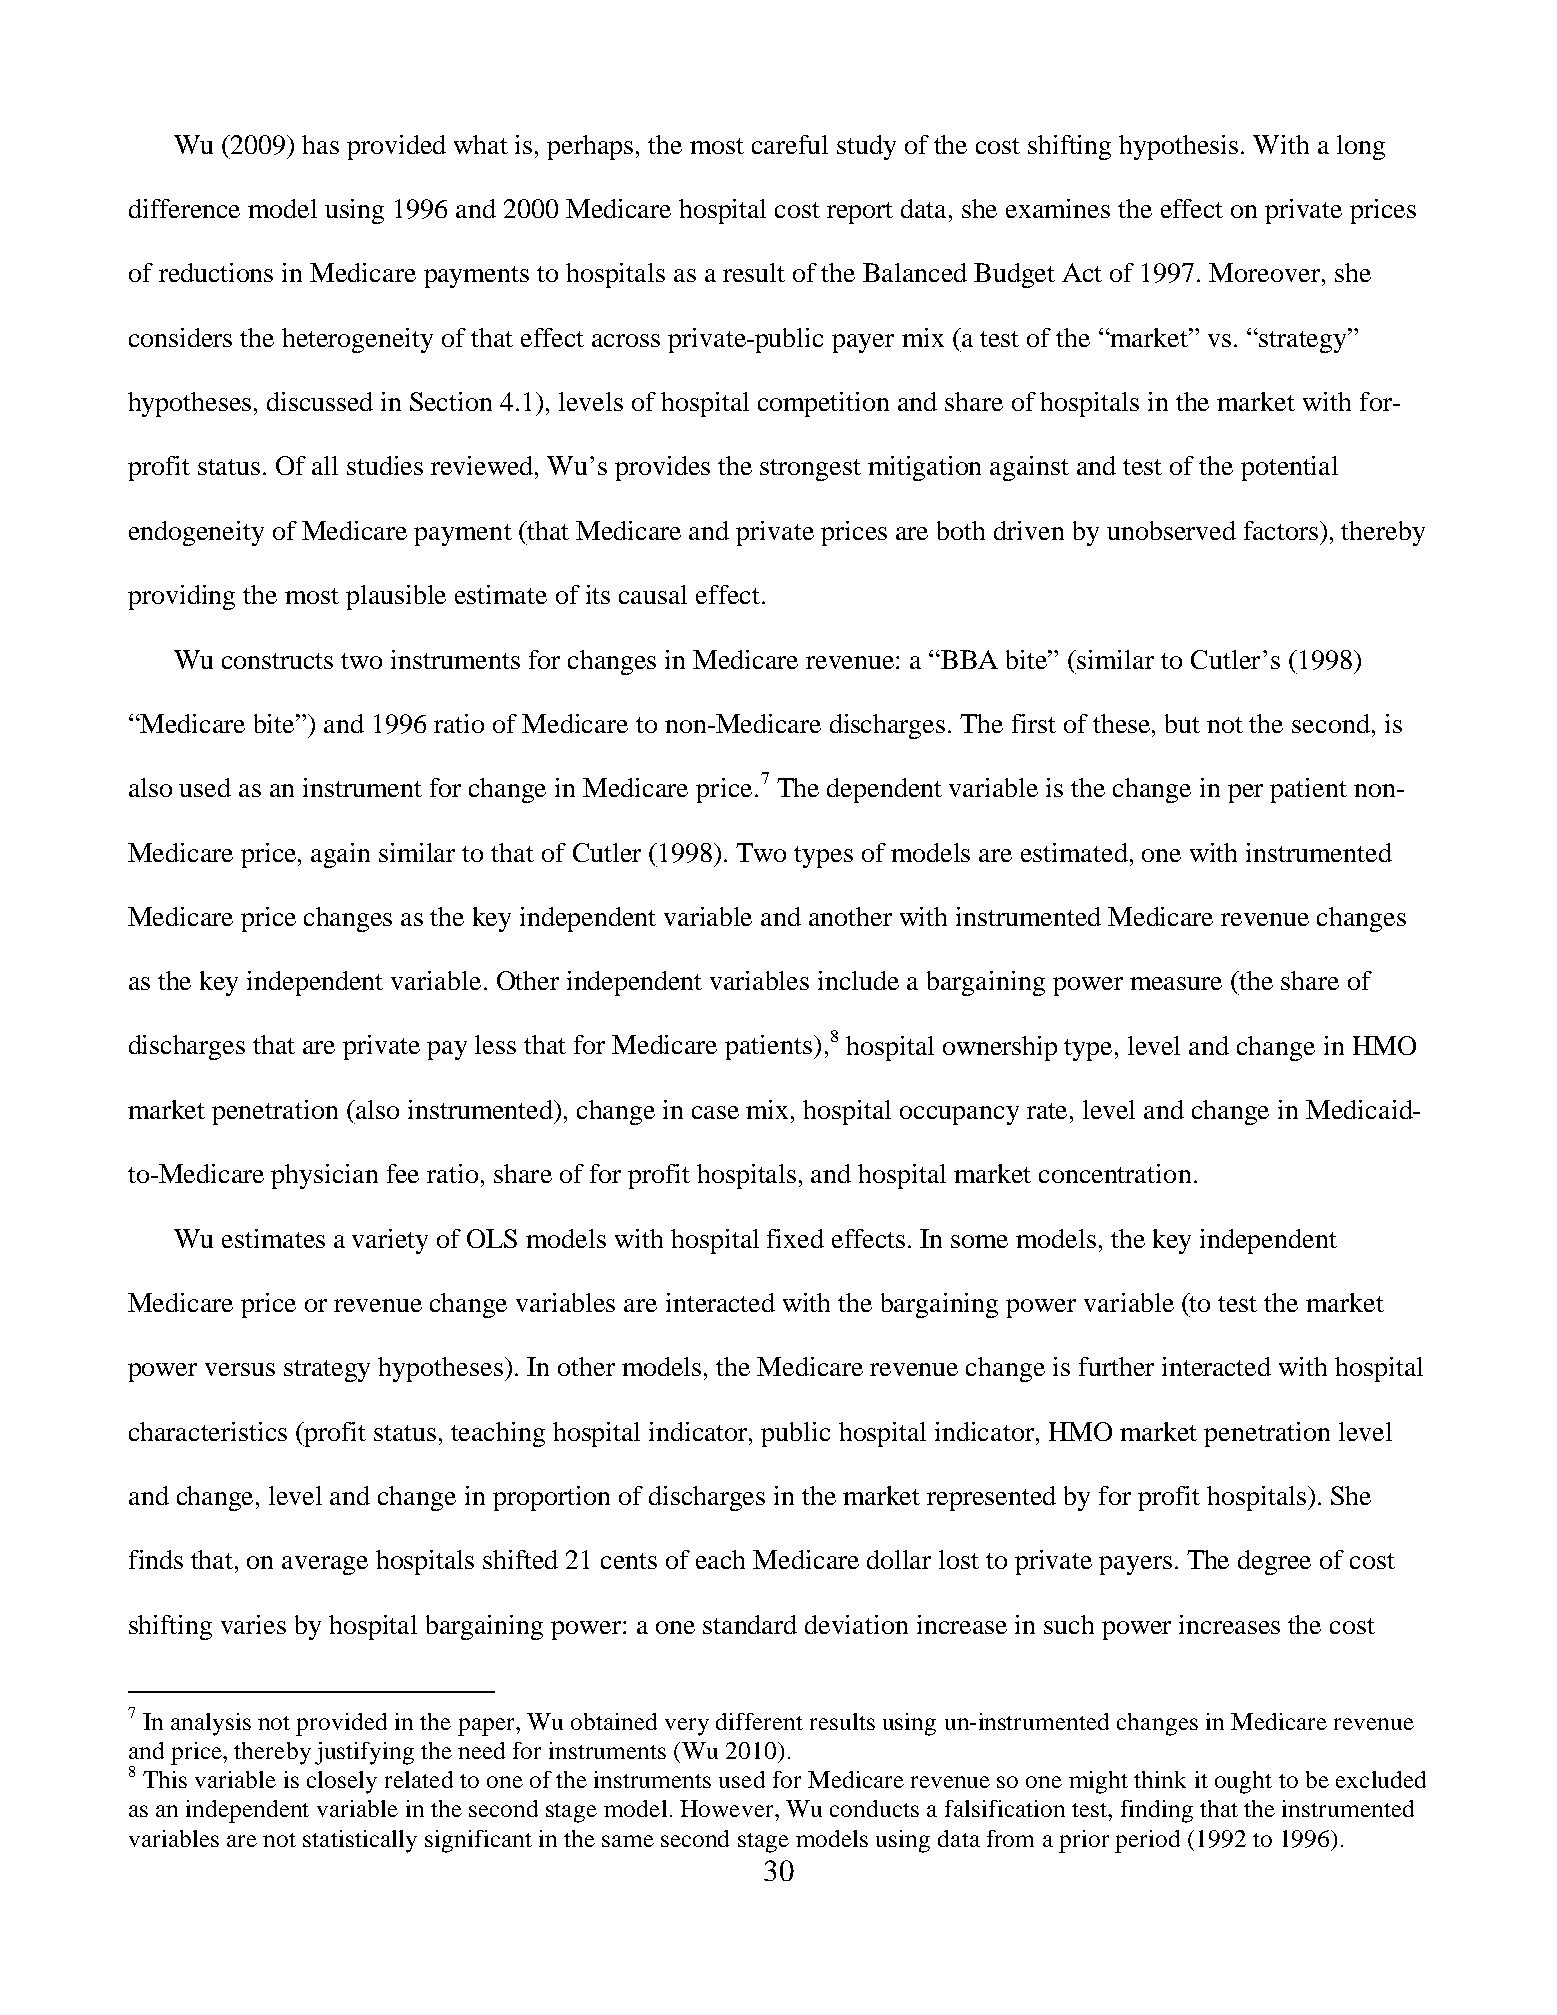 This image has width=1557, height=2015. I want to click on However, so click(728, 1808).
